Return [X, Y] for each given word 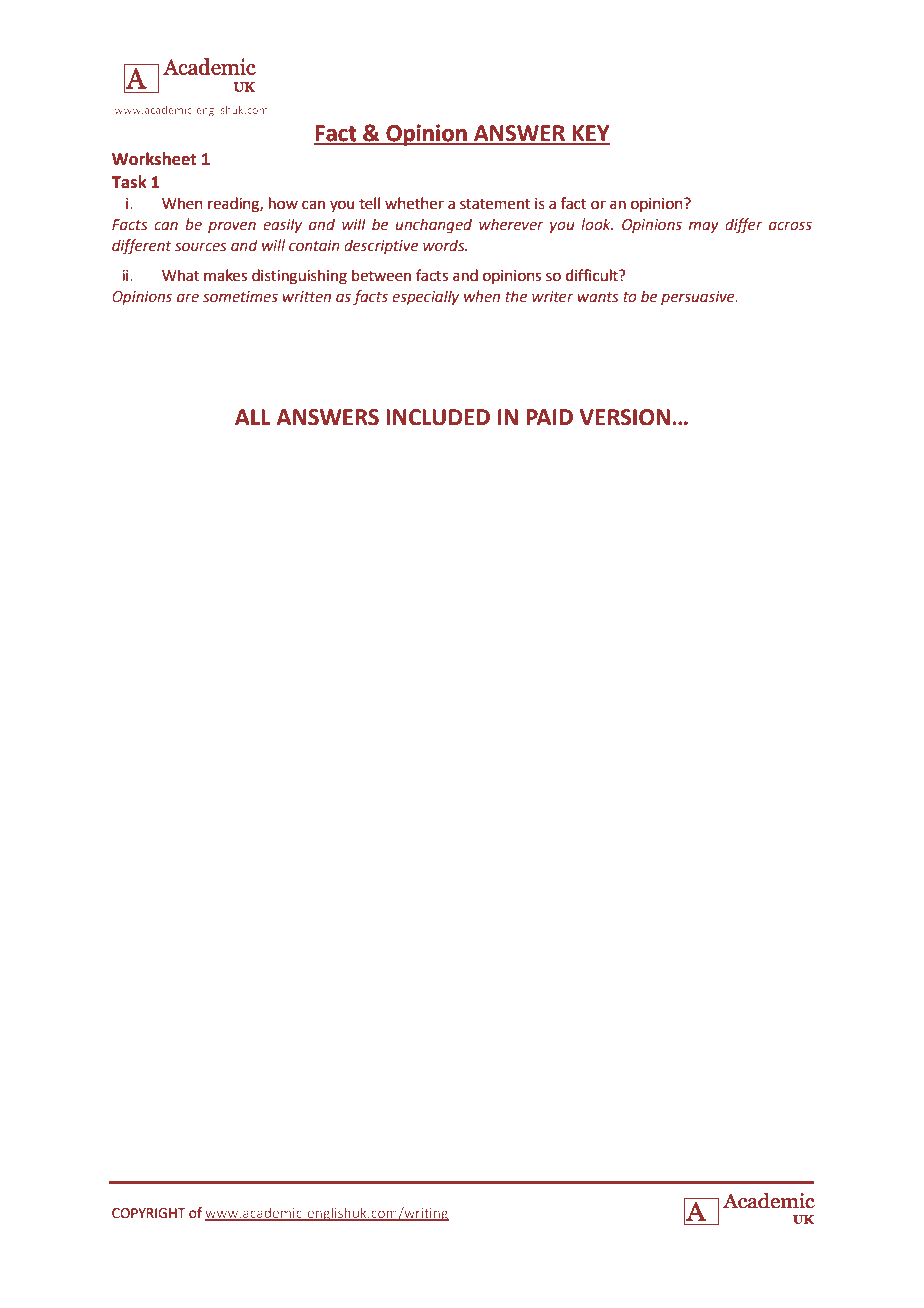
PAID [549, 417]
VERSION [624, 417]
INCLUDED [438, 417]
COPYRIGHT [149, 1213]
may [704, 227]
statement [495, 204]
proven [232, 227]
